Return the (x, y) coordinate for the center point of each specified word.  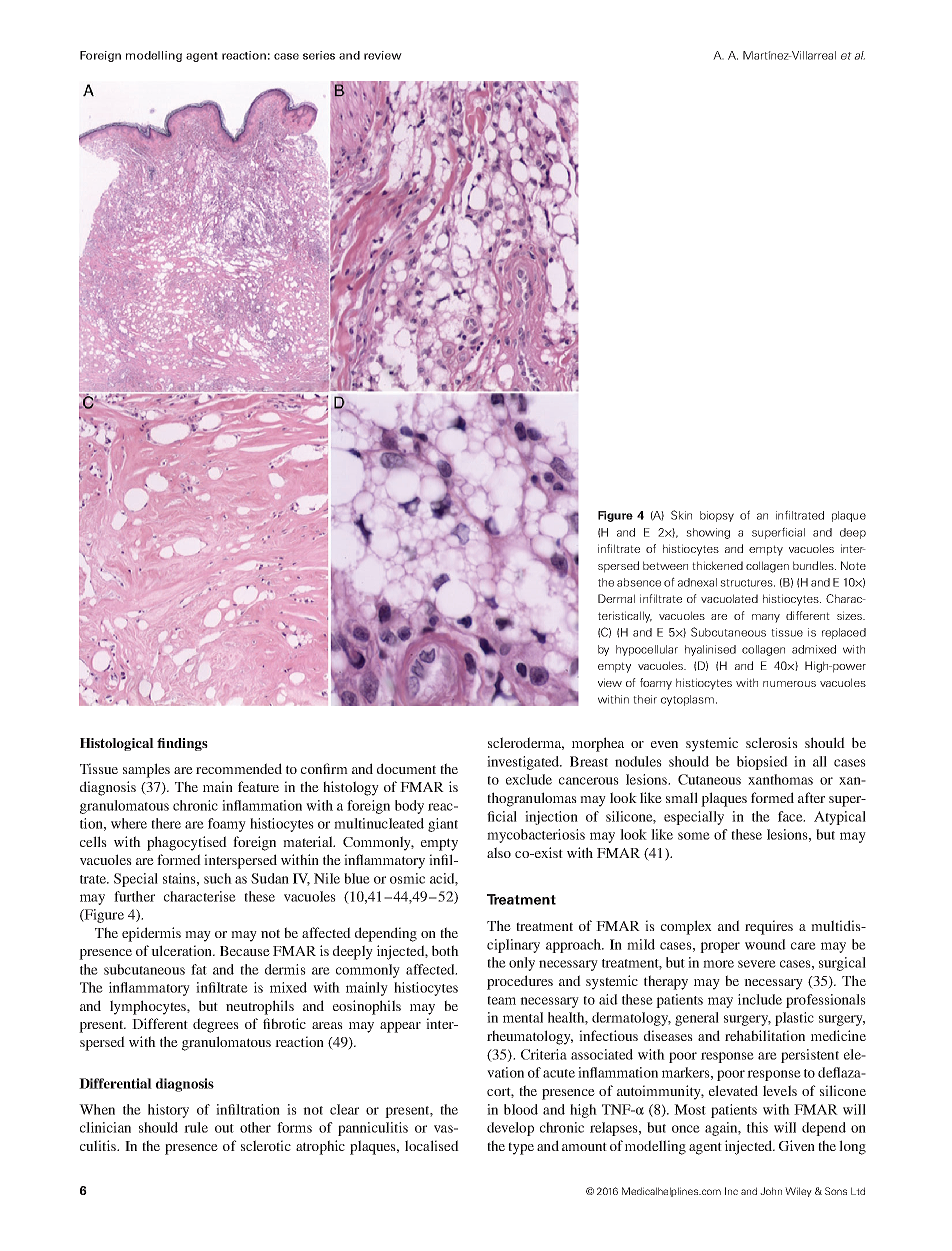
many (766, 618)
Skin (681, 515)
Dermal (616, 598)
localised (432, 1145)
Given (797, 1145)
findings (182, 744)
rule (196, 1127)
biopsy (717, 516)
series (319, 55)
